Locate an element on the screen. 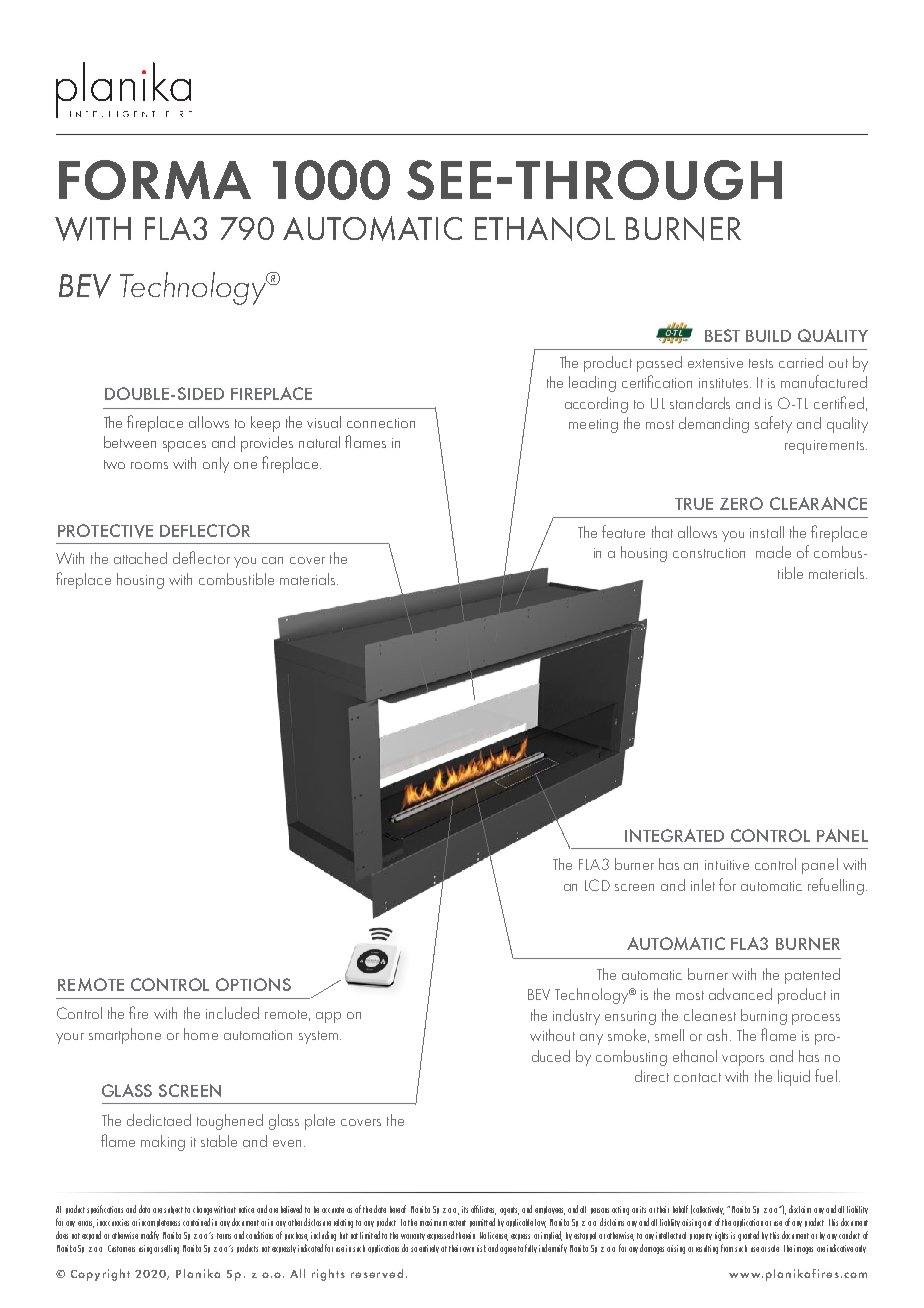  therein is located at coordinates (465, 1235).
